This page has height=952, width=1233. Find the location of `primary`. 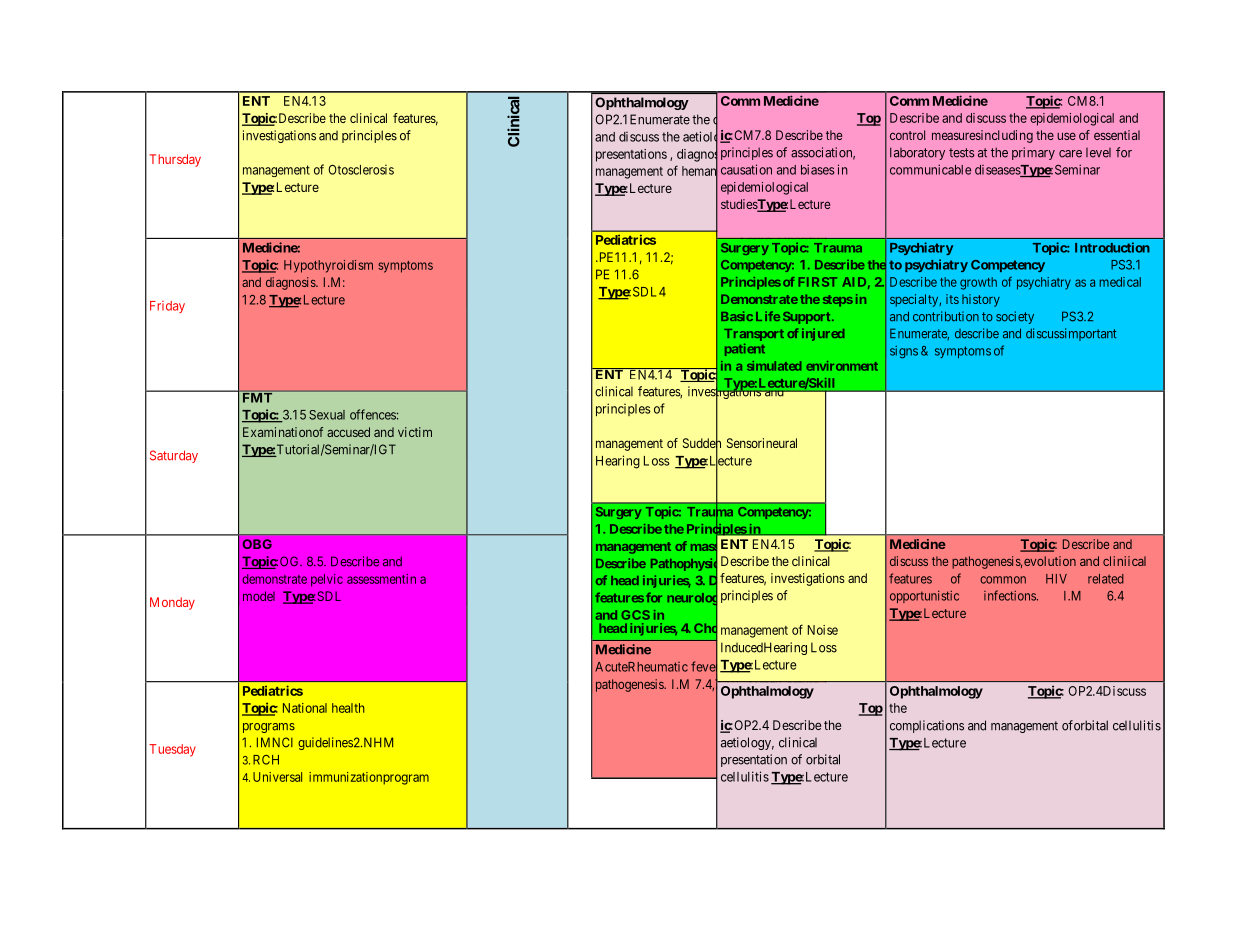

primary is located at coordinates (1033, 153).
